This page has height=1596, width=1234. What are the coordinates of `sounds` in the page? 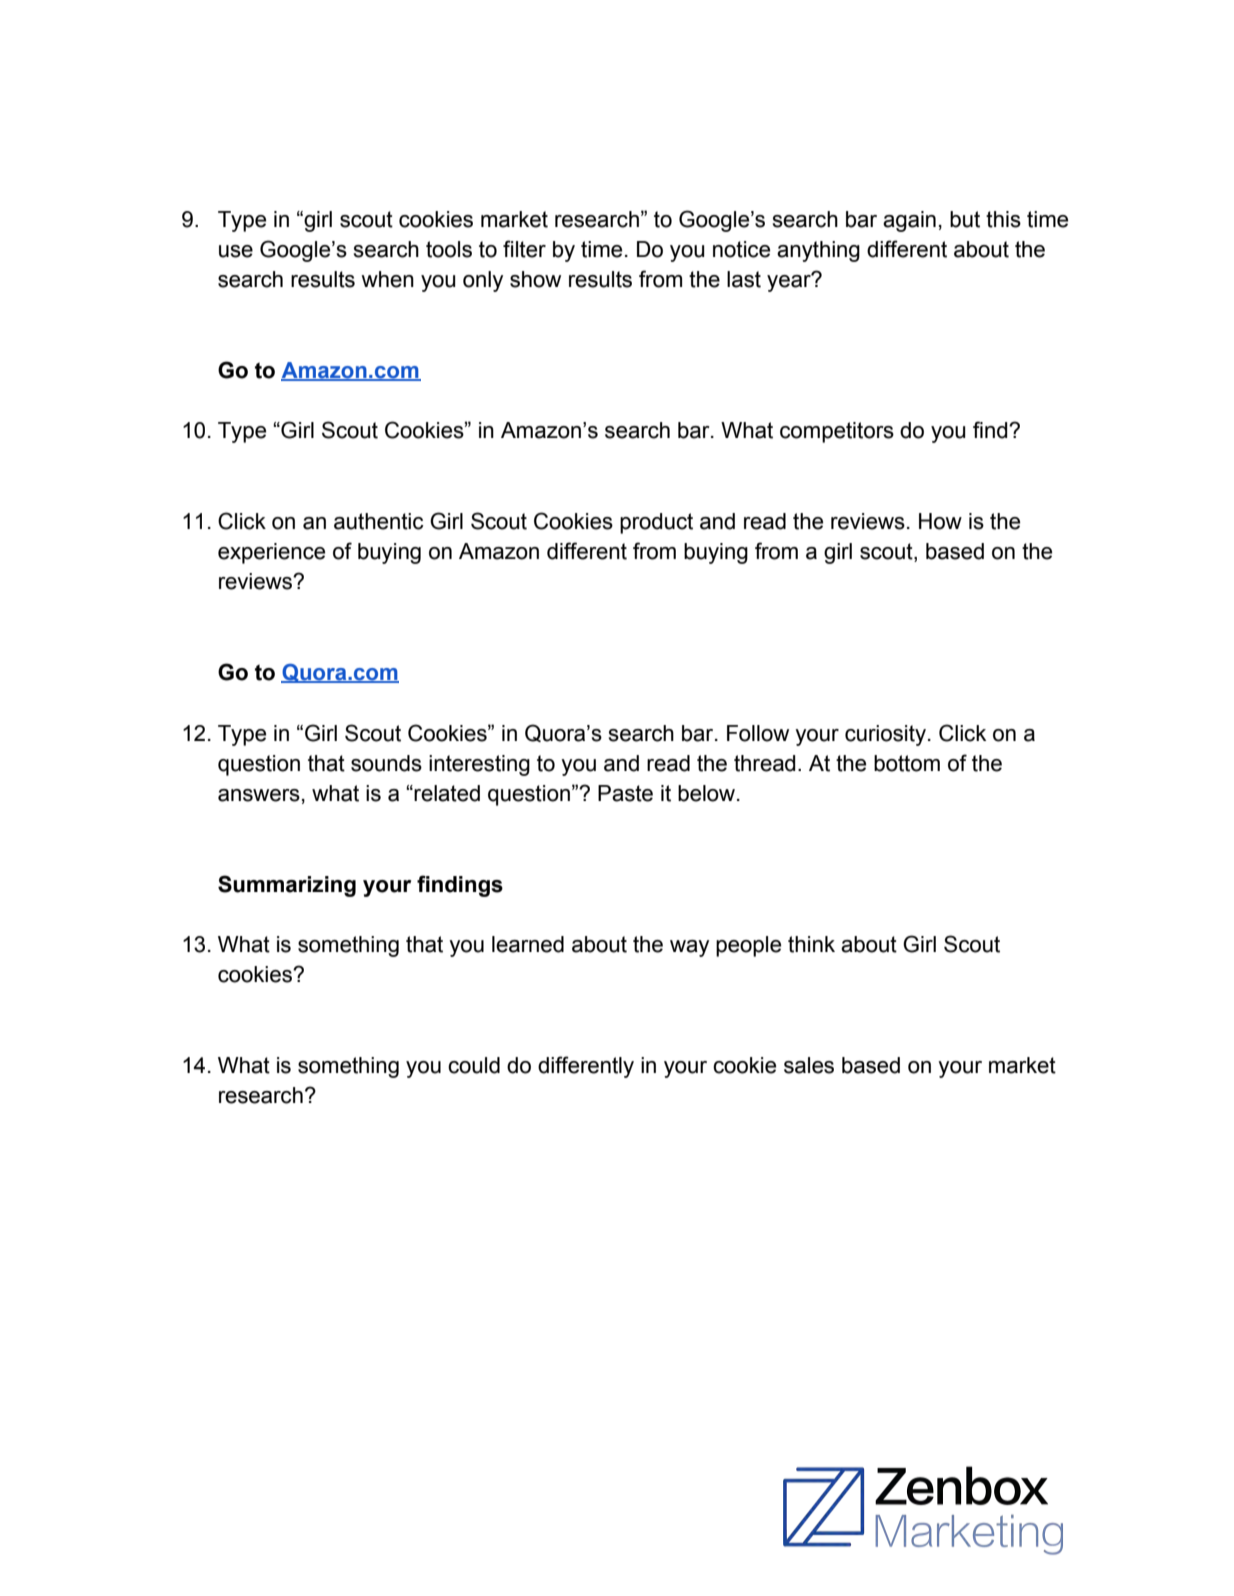 It's located at (386, 763).
